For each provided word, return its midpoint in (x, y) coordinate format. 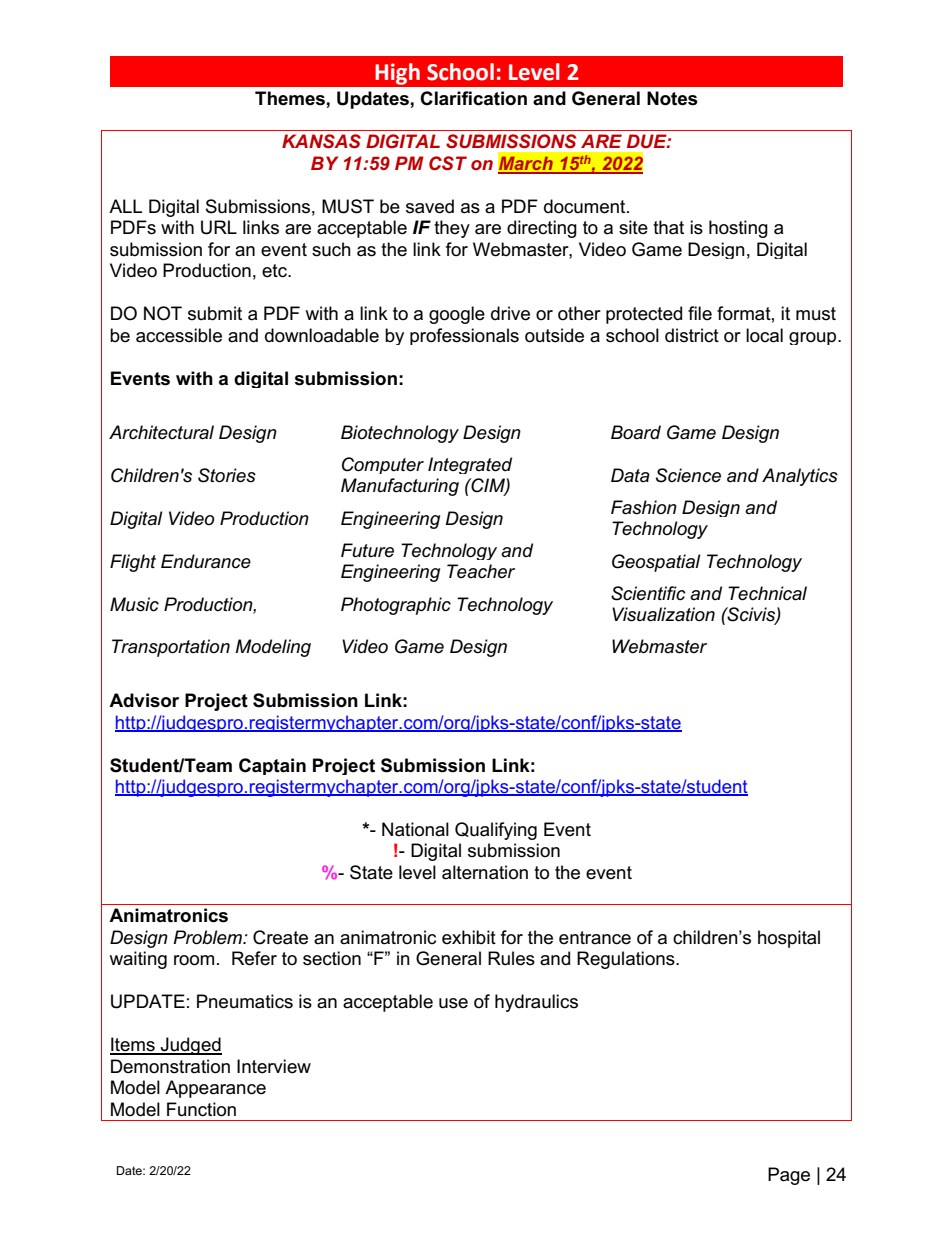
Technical (767, 593)
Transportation (171, 648)
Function (201, 1109)
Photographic (396, 606)
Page (789, 1176)
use (453, 1003)
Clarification (473, 98)
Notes (672, 98)
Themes (290, 98)
